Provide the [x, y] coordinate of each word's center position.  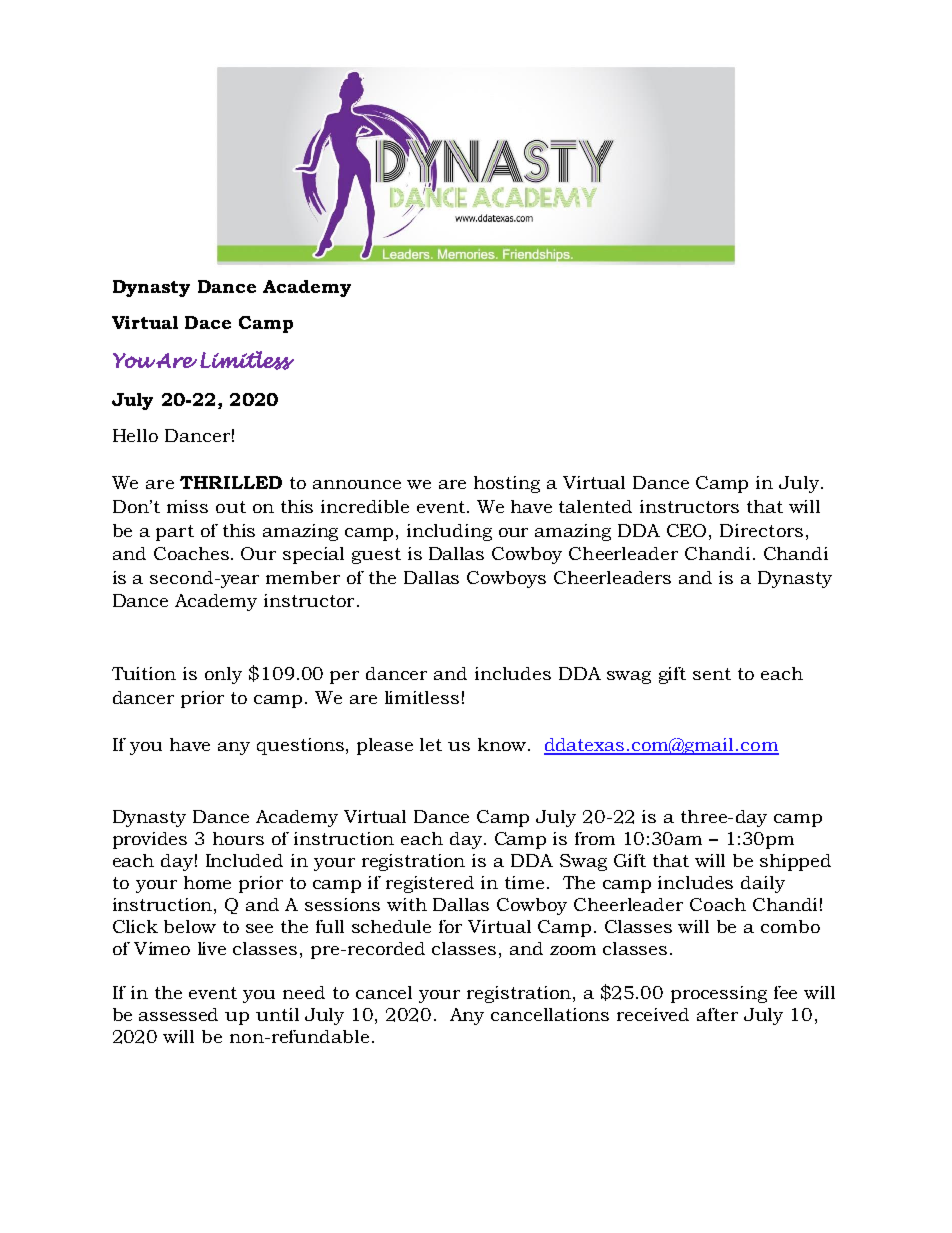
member [303, 577]
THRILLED [231, 482]
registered [430, 884]
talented [595, 506]
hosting [507, 484]
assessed [178, 1014]
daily [763, 884]
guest [376, 556]
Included [244, 860]
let [431, 744]
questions [302, 746]
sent [712, 674]
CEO [688, 530]
